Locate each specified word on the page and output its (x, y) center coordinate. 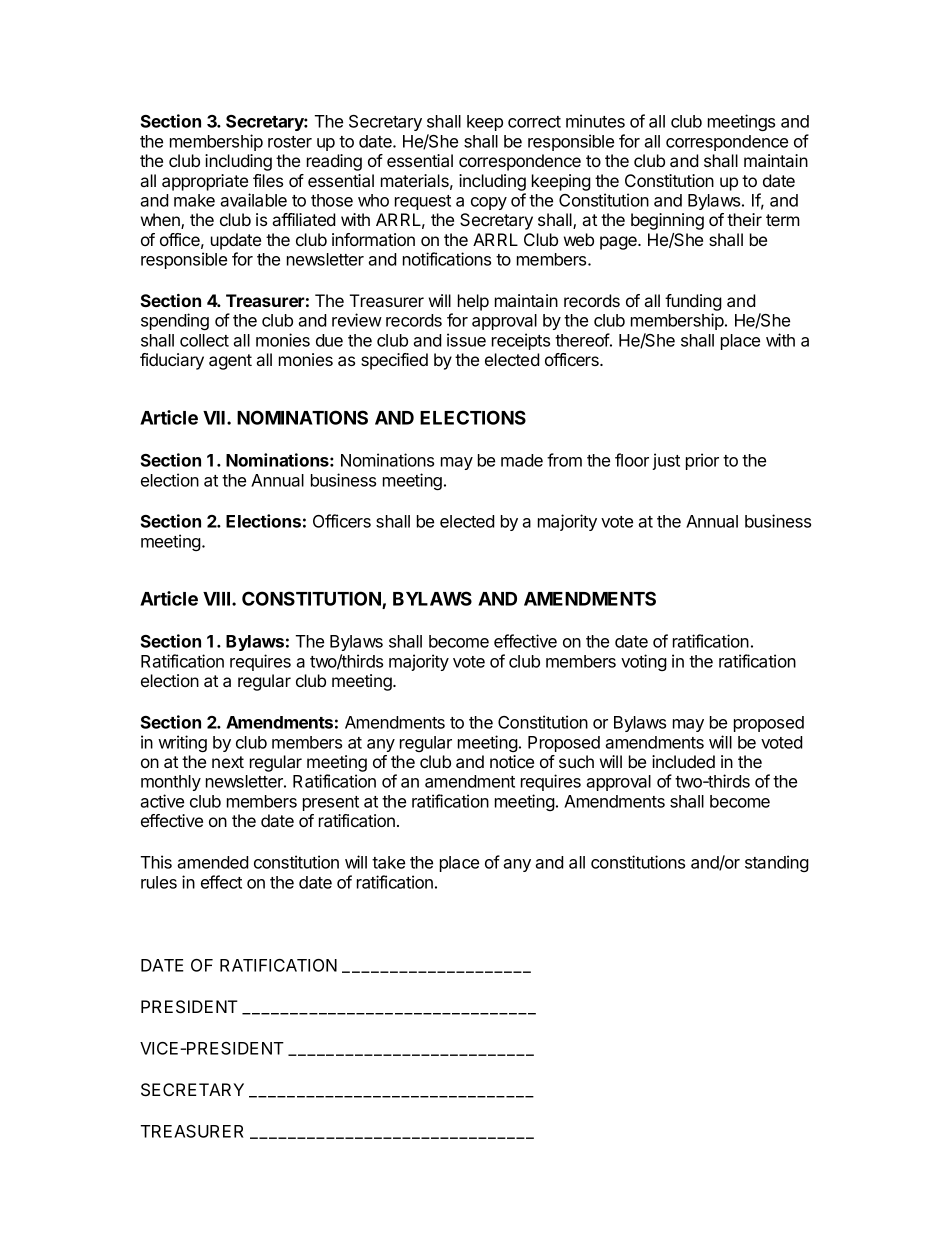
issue (466, 340)
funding (693, 302)
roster (290, 142)
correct (534, 122)
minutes (595, 121)
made (522, 460)
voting (644, 662)
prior (702, 461)
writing (182, 743)
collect (204, 340)
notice (512, 761)
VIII (218, 599)
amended (213, 862)
